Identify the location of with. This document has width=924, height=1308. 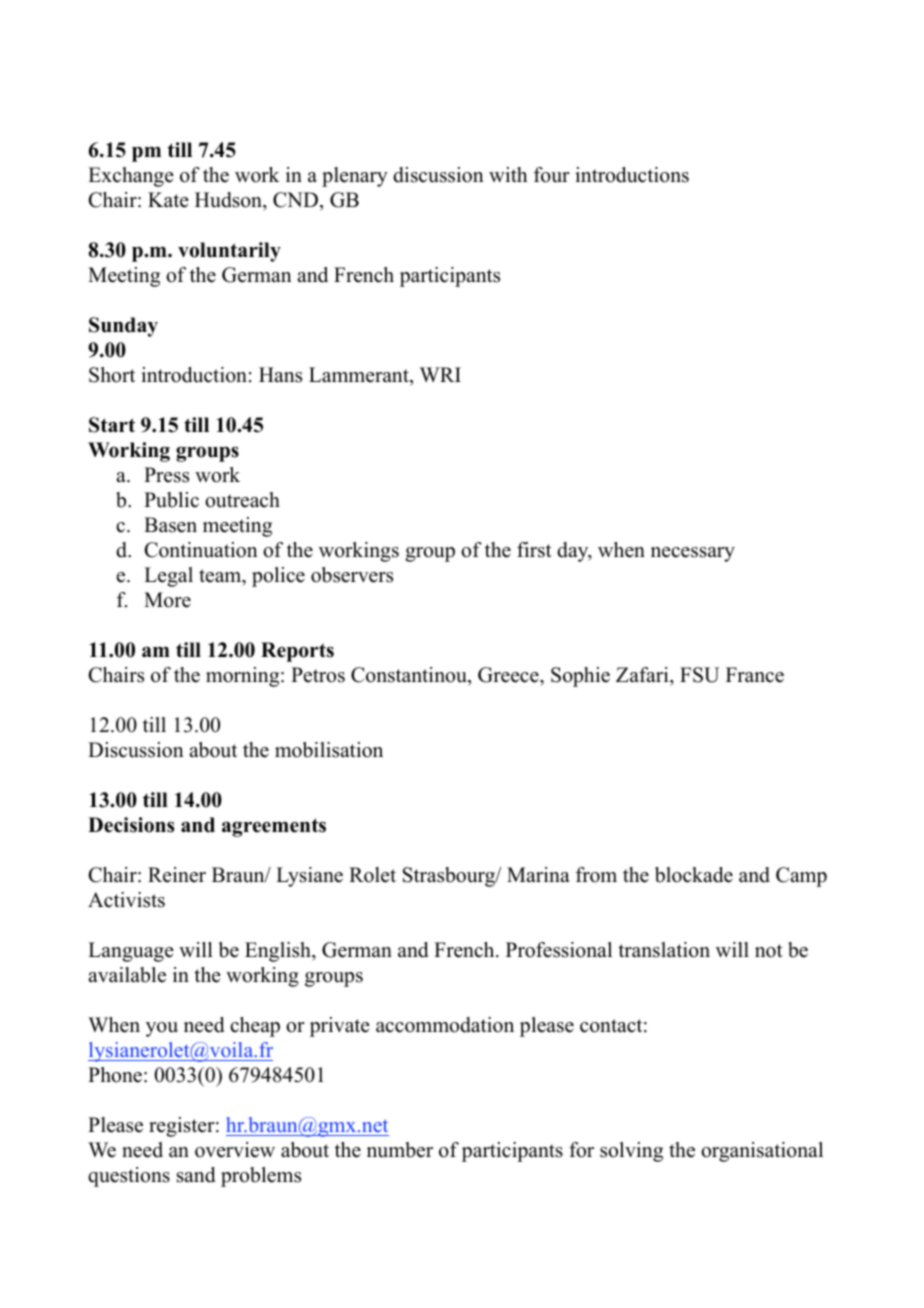
(508, 174).
